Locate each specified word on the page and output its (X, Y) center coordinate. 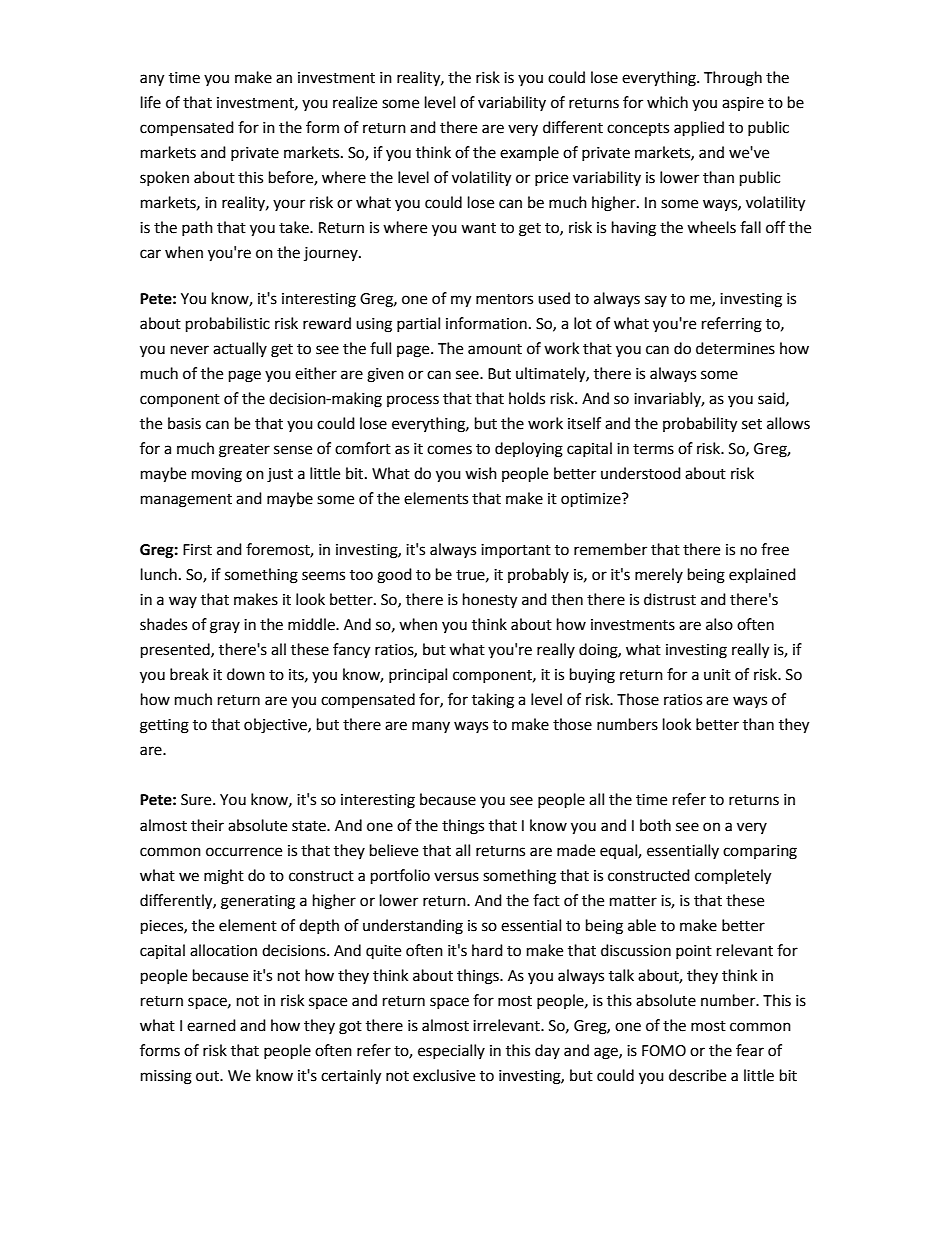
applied (699, 129)
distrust (670, 599)
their (207, 825)
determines (735, 348)
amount (495, 349)
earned (211, 1025)
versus (456, 877)
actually (240, 349)
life (151, 102)
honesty (490, 601)
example (529, 153)
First (197, 550)
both (655, 825)
